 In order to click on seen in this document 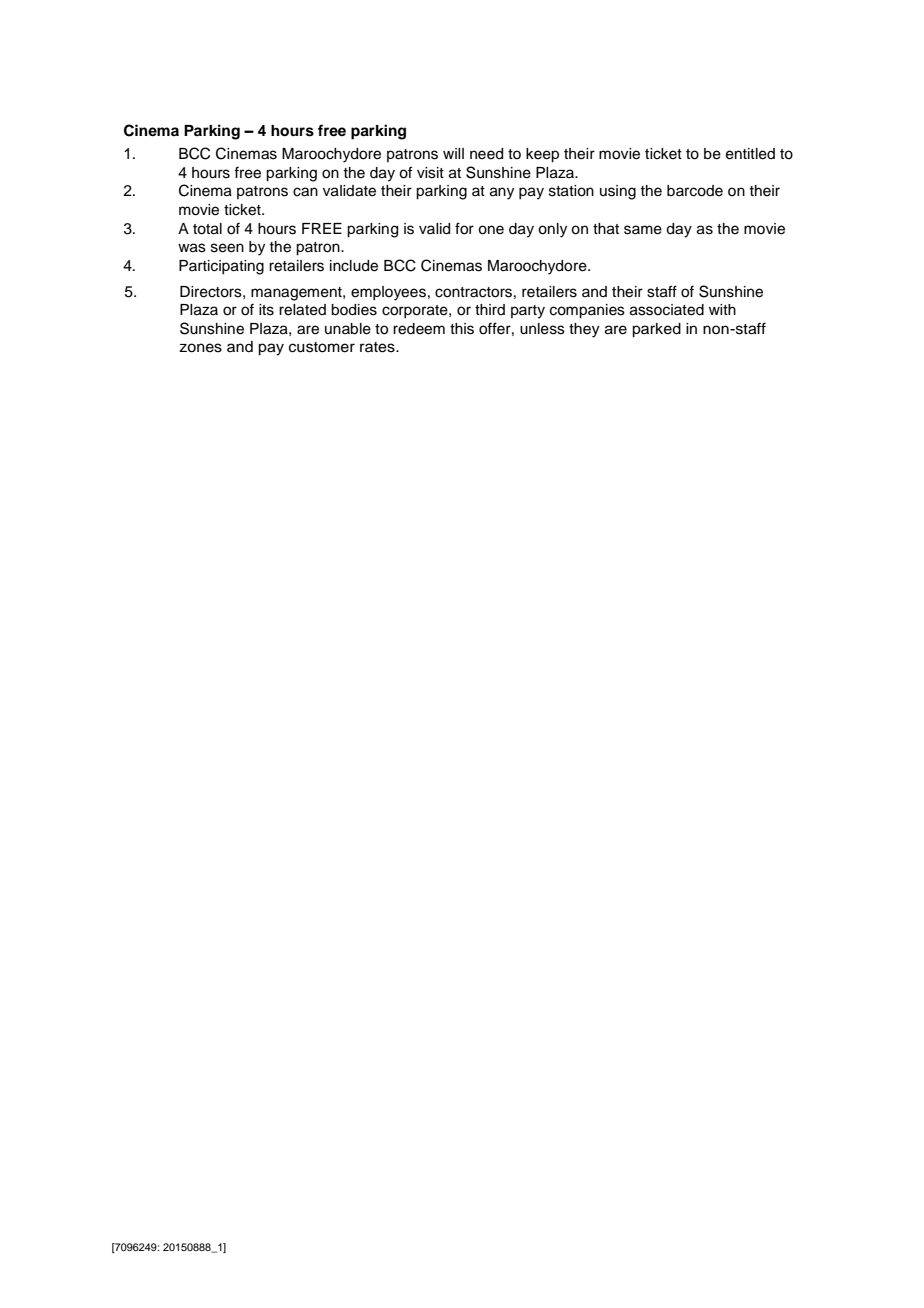, I will do `click(227, 248)`.
